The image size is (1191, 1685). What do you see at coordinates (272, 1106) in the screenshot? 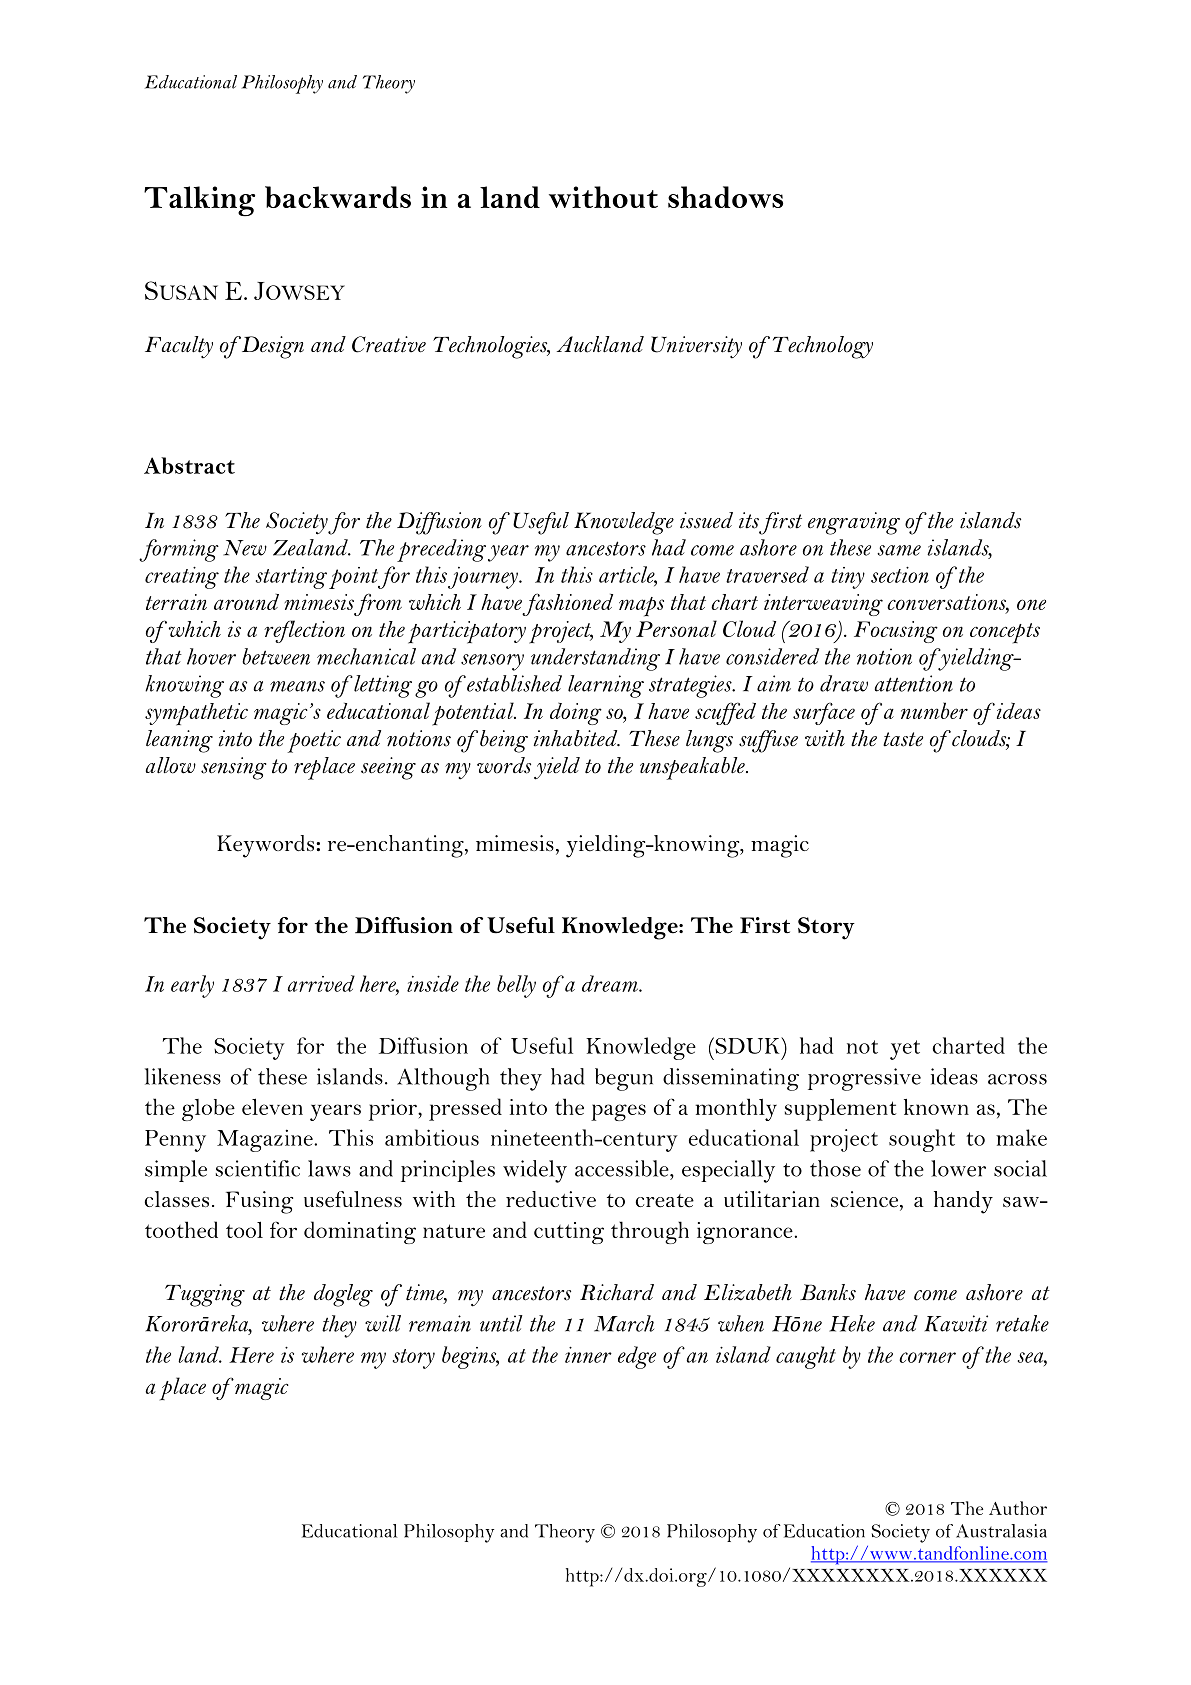
I see `eleven` at bounding box center [272, 1106].
